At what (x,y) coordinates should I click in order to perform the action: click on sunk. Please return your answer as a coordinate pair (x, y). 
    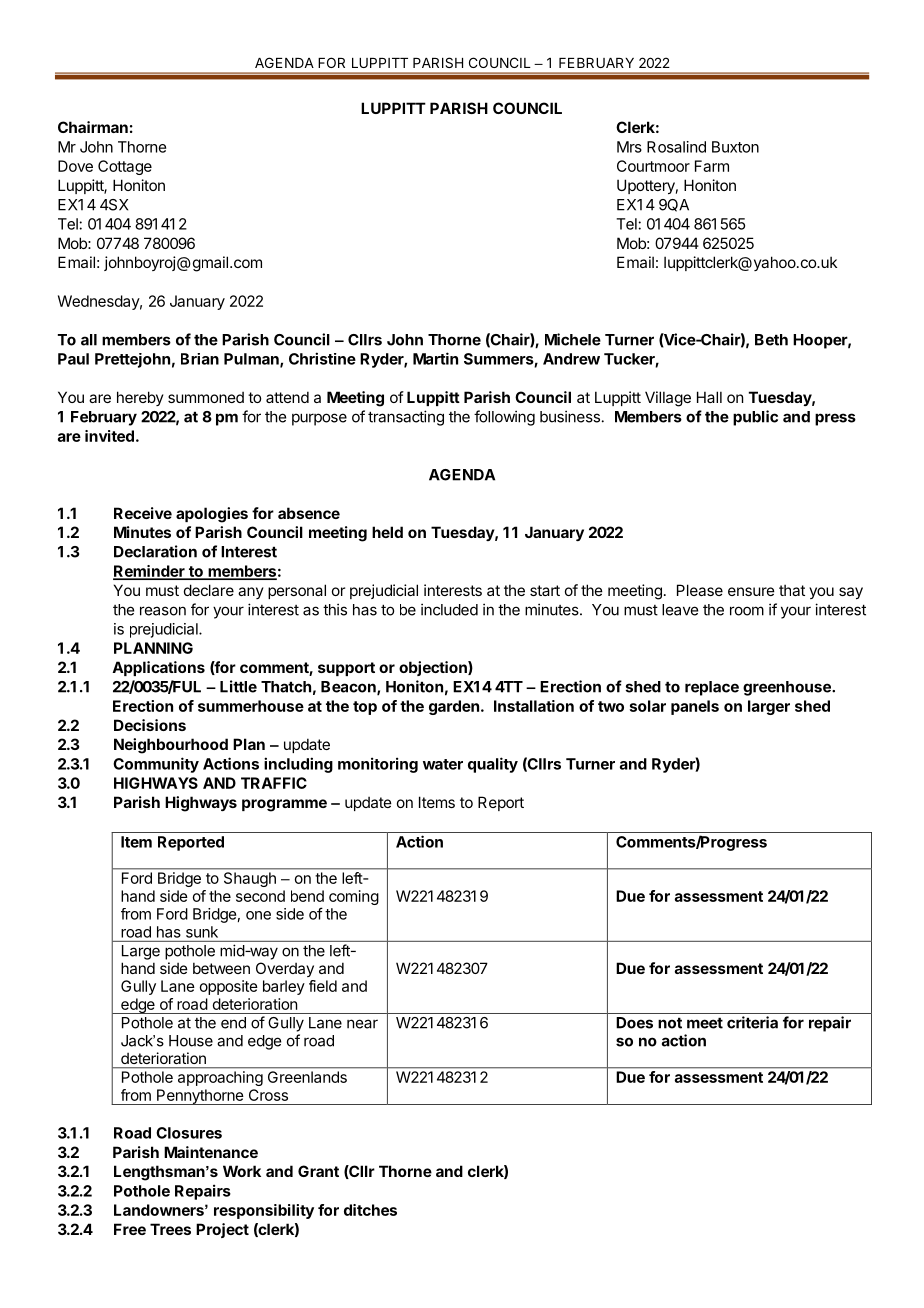
    Looking at the image, I should click on (202, 932).
